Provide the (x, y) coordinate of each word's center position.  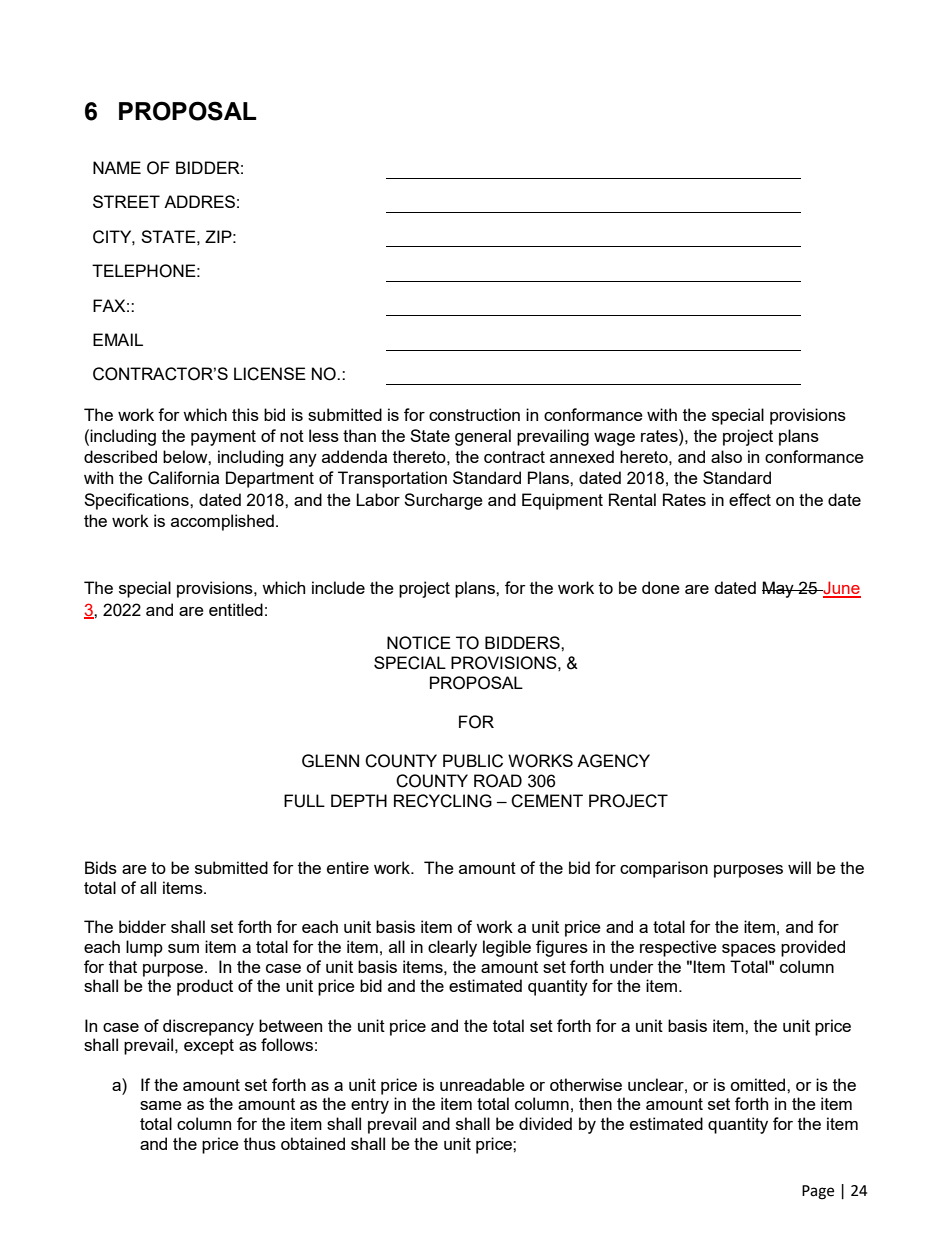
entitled (236, 609)
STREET (126, 201)
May (779, 589)
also (726, 456)
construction (474, 414)
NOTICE (419, 643)
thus (260, 1143)
